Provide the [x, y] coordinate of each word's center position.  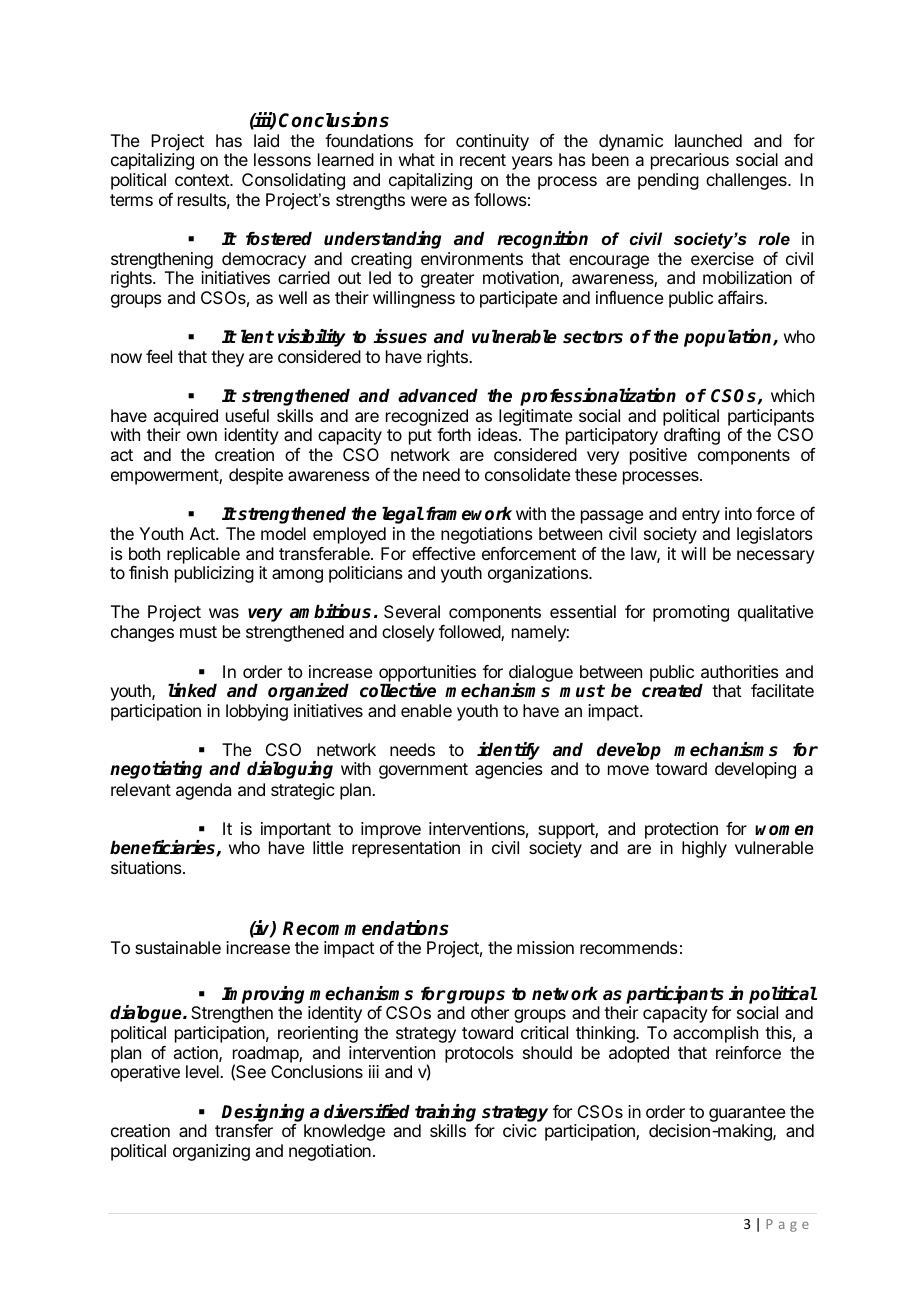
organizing [211, 1152]
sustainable [178, 947]
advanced [438, 396]
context [203, 180]
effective [444, 553]
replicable [203, 555]
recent [483, 160]
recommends [629, 947]
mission [545, 947]
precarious [690, 161]
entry [701, 516]
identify [508, 752]
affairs [742, 297]
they [227, 358]
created [672, 691]
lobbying [257, 712]
